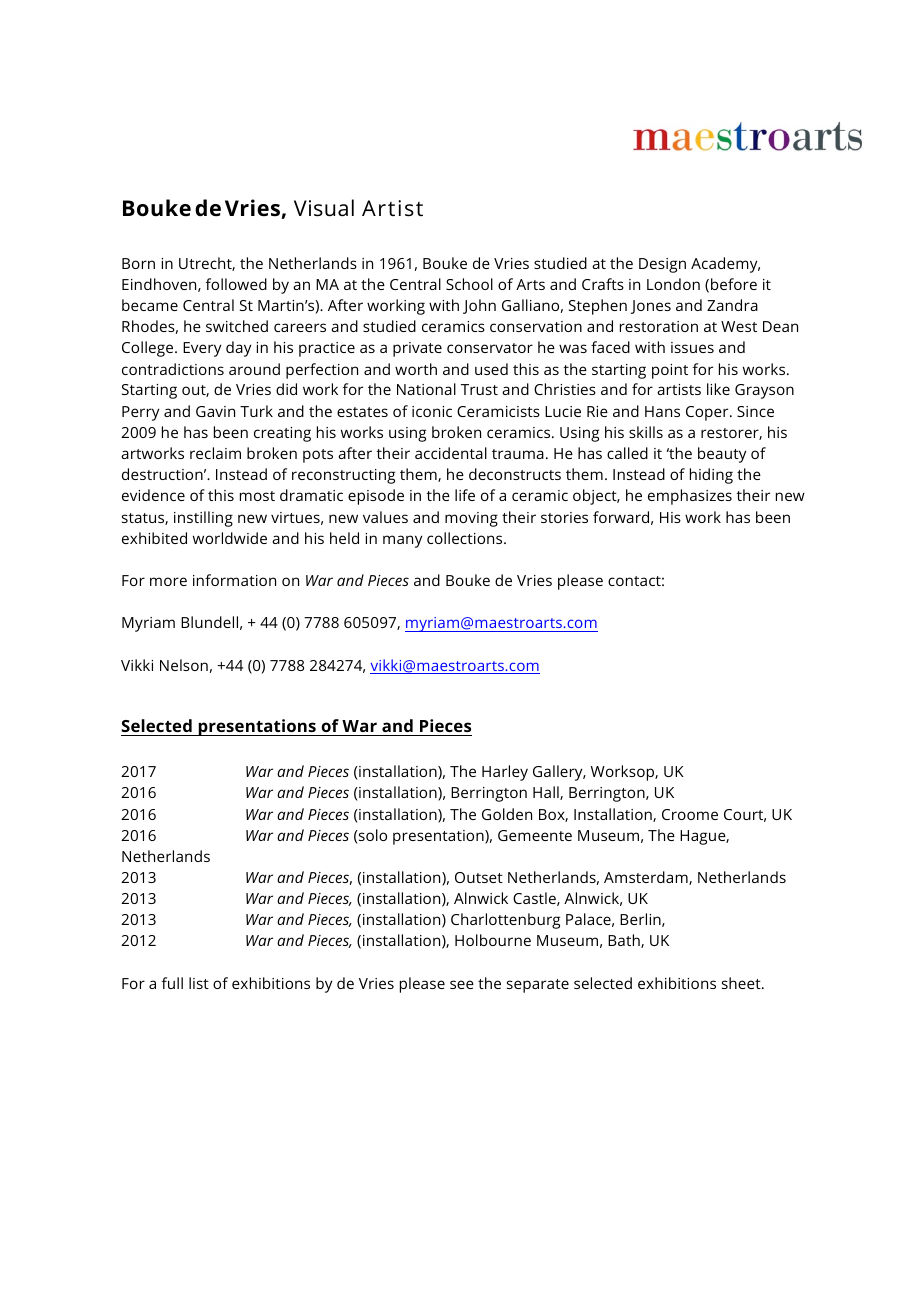  What do you see at coordinates (184, 665) in the screenshot?
I see `Nelson` at bounding box center [184, 665].
